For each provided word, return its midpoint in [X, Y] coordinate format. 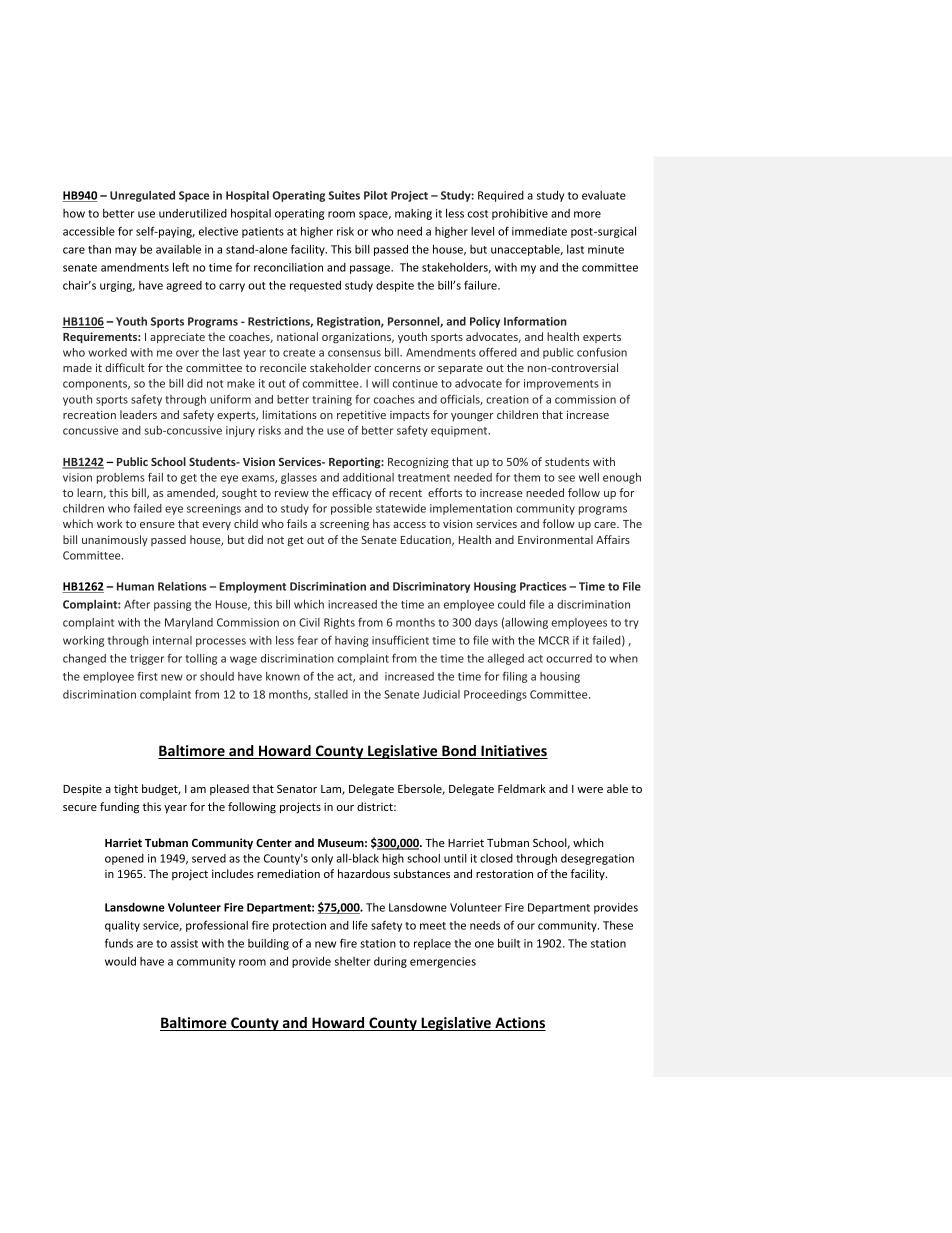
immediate [539, 231]
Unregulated [142, 196]
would [120, 961]
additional [368, 477]
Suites [344, 195]
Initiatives [513, 752]
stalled [331, 694]
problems [121, 478]
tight [126, 790]
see [566, 478]
